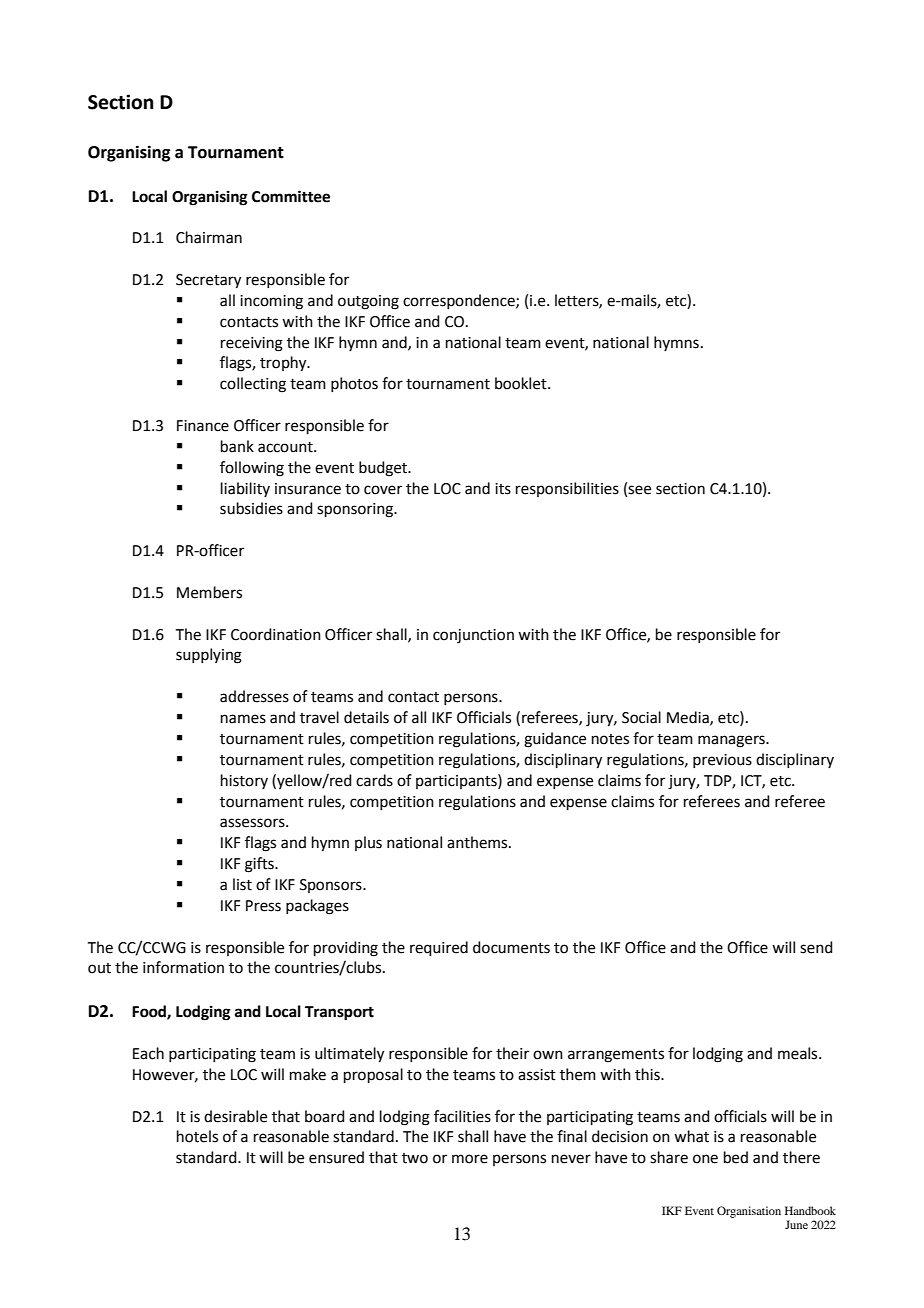 This image has width=924, height=1308. I want to click on documents, so click(511, 947).
